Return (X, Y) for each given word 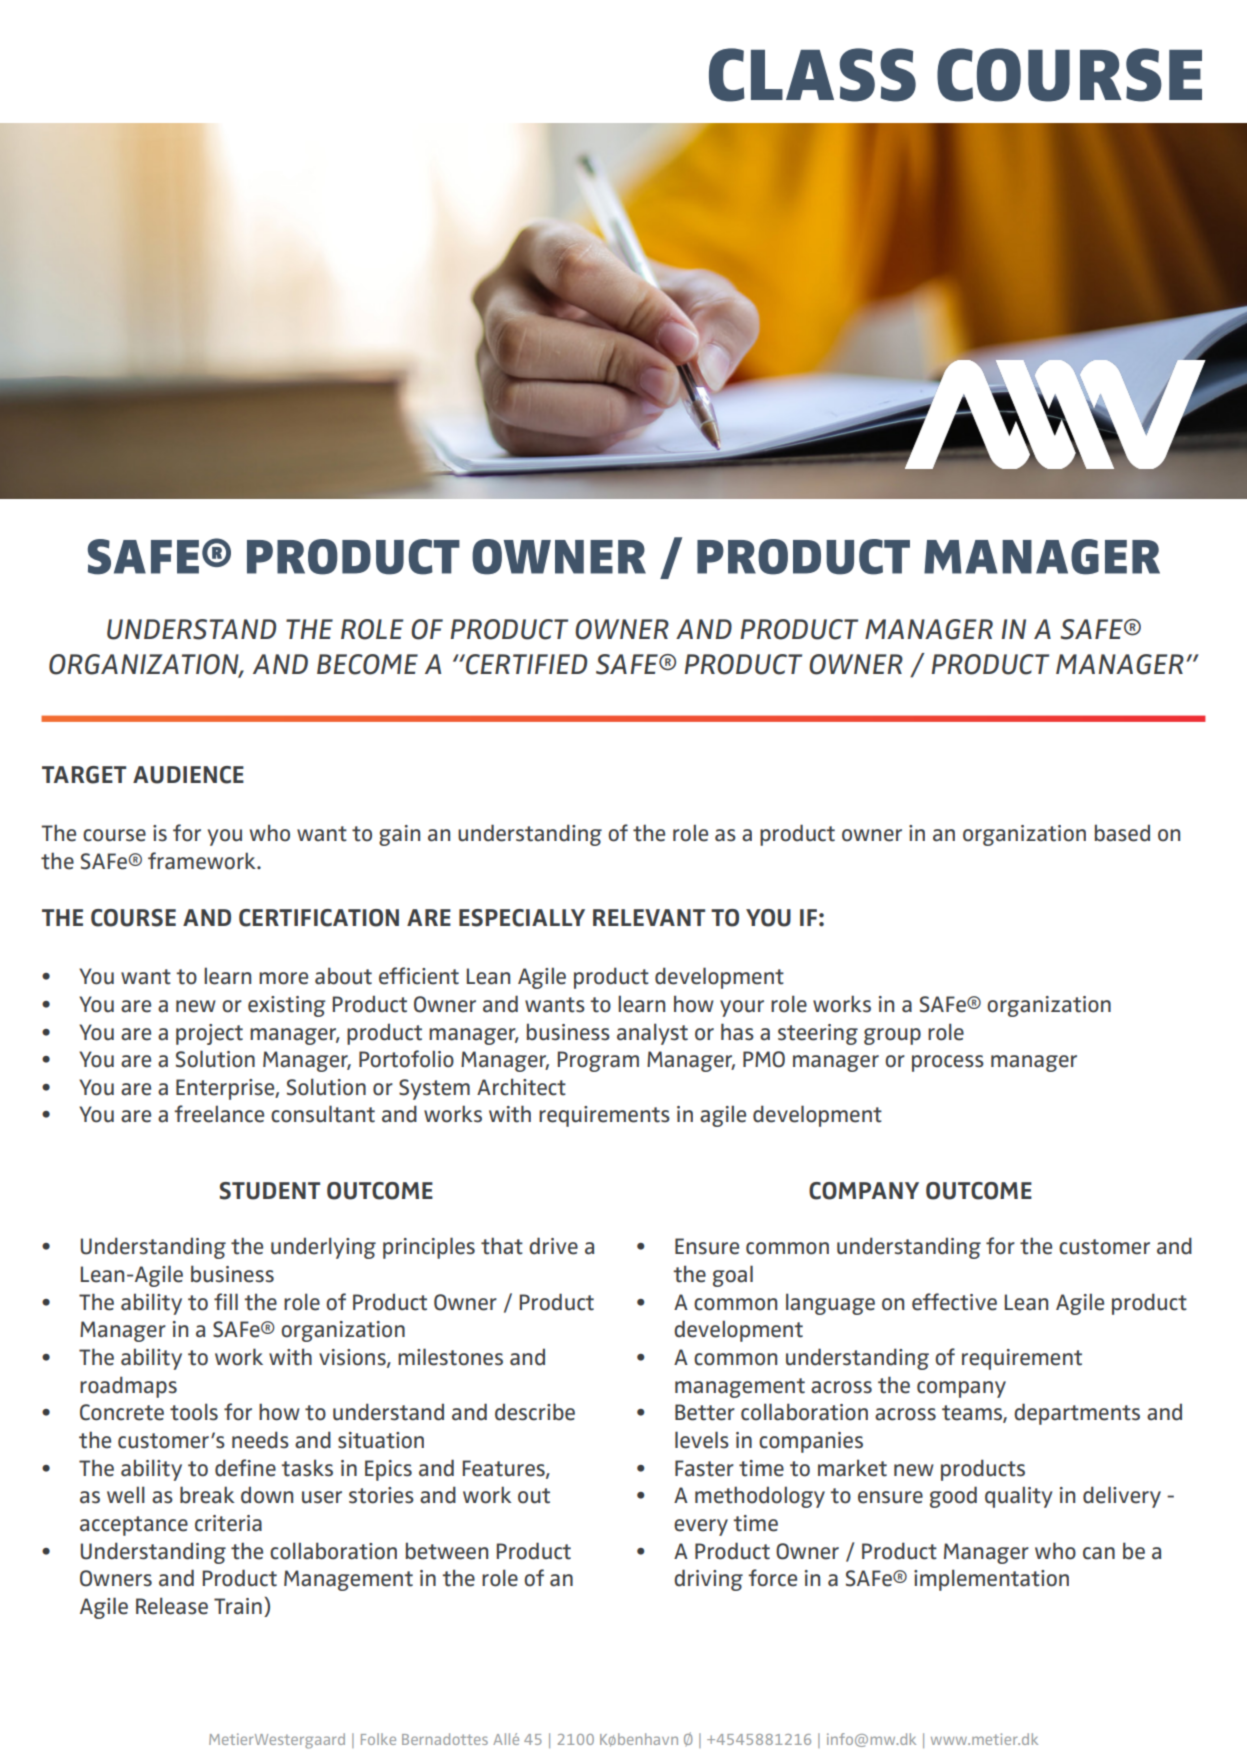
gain (399, 835)
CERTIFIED (525, 664)
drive (553, 1246)
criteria (228, 1523)
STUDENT (270, 1191)
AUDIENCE (188, 775)
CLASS (812, 75)
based (1122, 833)
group (892, 1036)
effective (954, 1302)
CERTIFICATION (319, 918)
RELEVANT (649, 917)
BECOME (367, 664)
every (701, 1527)
